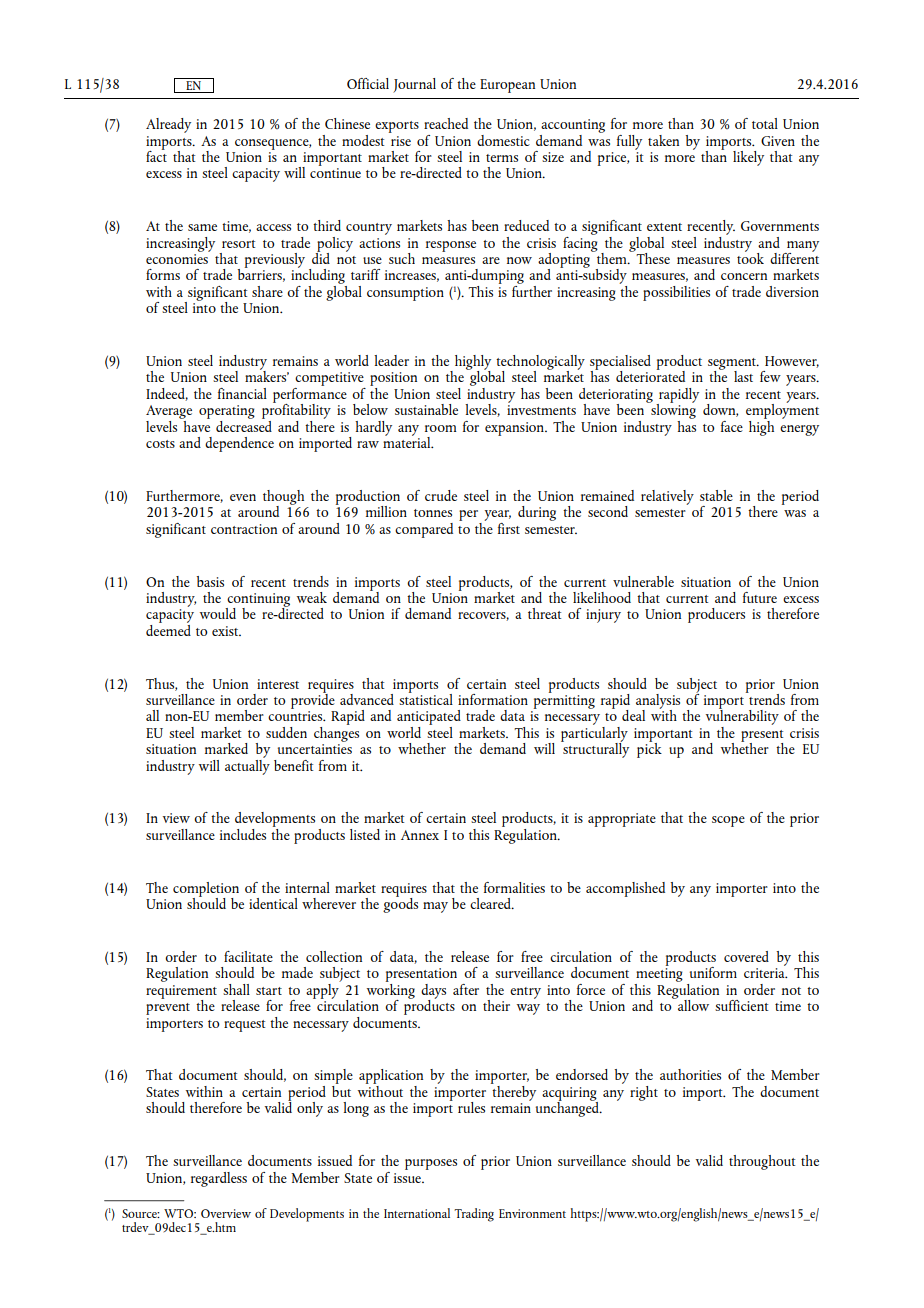 The image size is (924, 1308). I want to click on Annex, so click(420, 835).
